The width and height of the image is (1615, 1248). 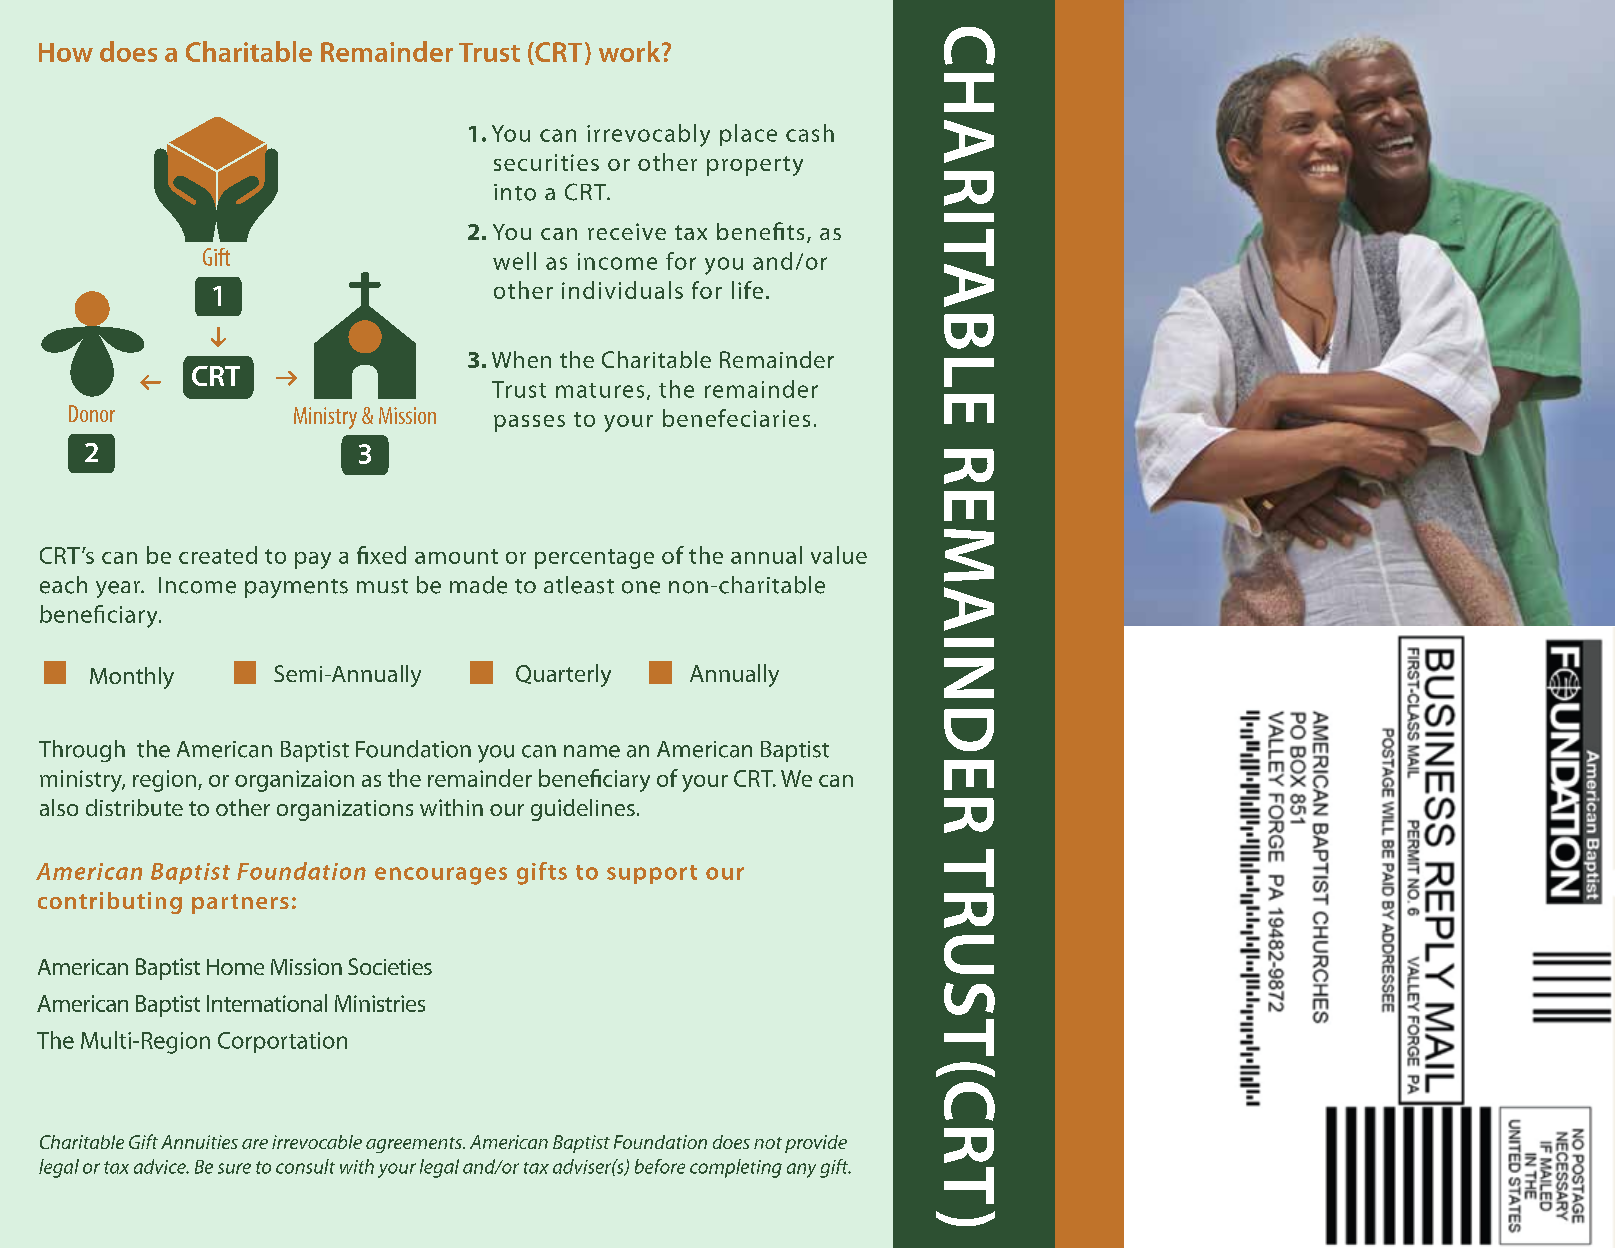 What do you see at coordinates (546, 162) in the image?
I see `securities` at bounding box center [546, 162].
